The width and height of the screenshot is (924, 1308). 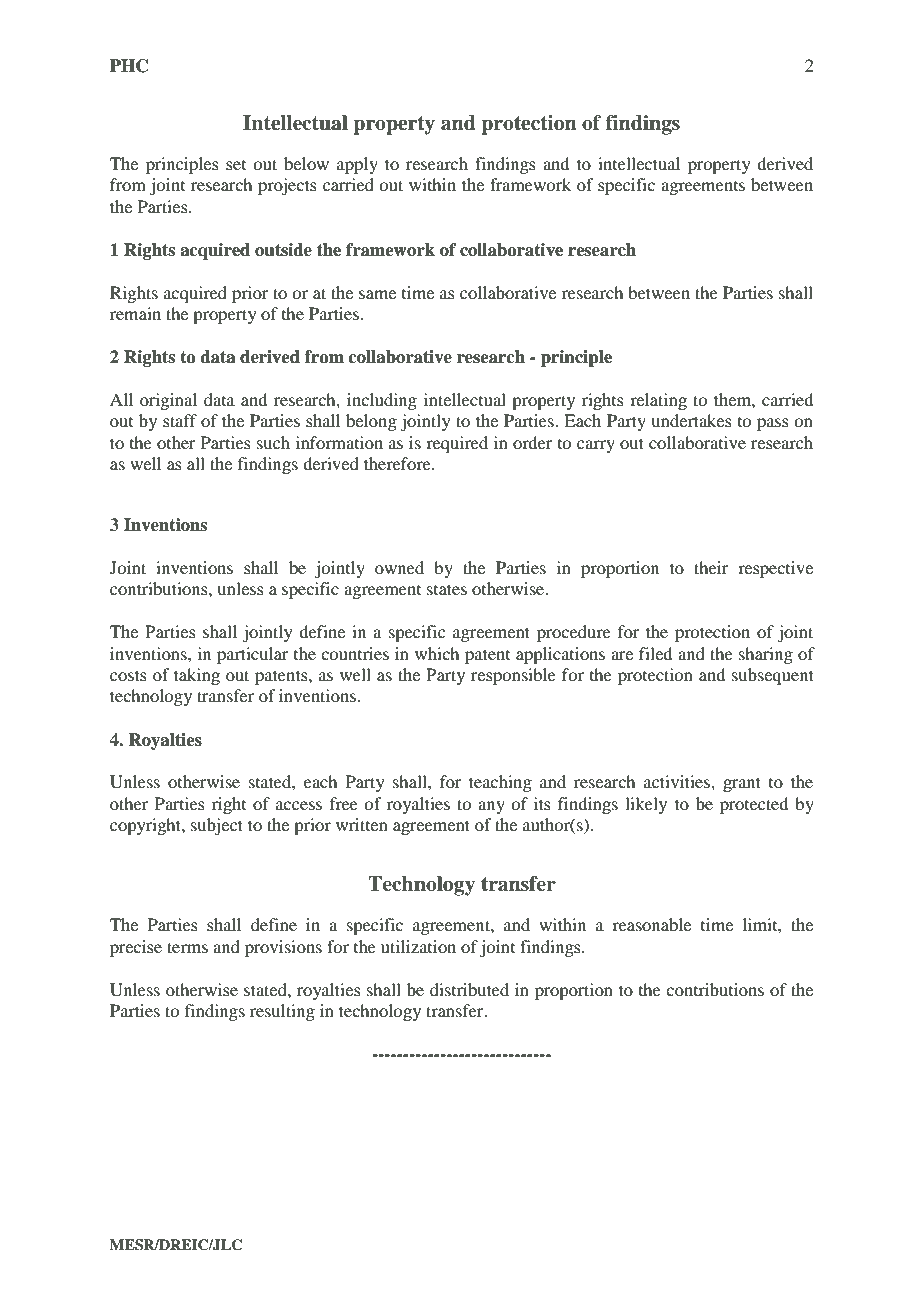 What do you see at coordinates (273, 442) in the screenshot?
I see `such` at bounding box center [273, 442].
